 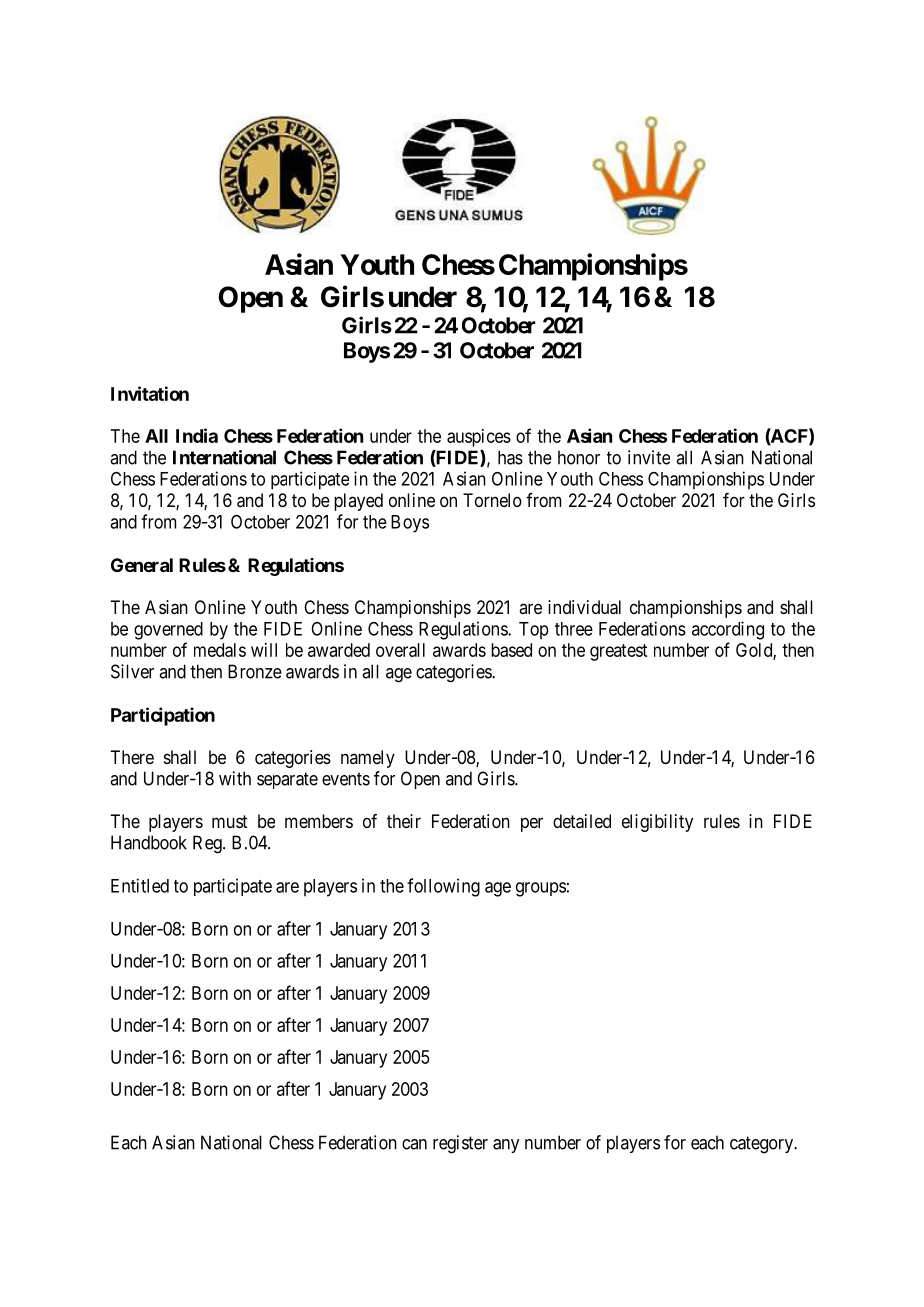 I want to click on register, so click(x=460, y=1144).
